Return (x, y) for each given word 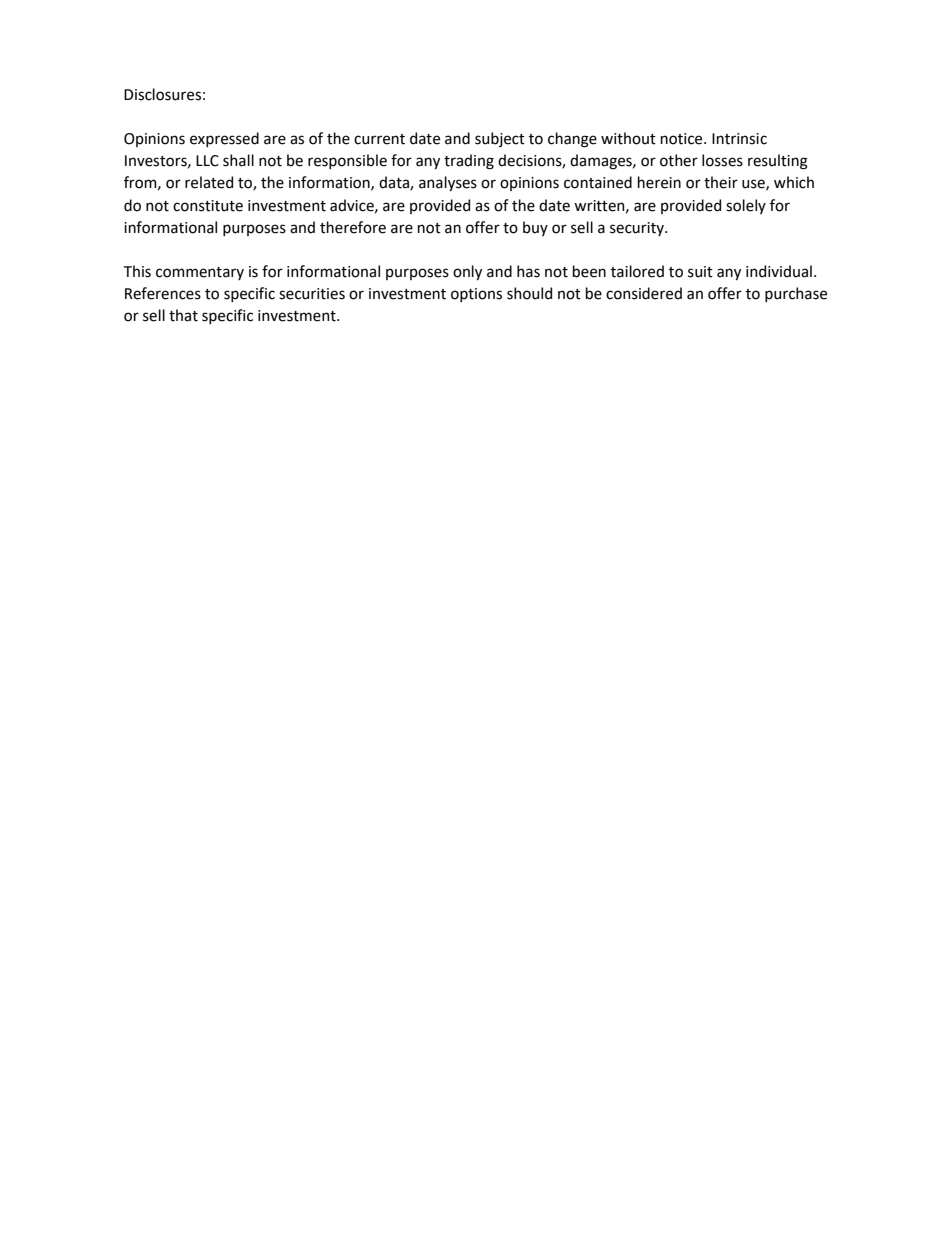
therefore (353, 227)
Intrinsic (739, 139)
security (638, 229)
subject (500, 139)
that (183, 315)
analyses (448, 183)
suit (700, 272)
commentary (200, 273)
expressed (224, 139)
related (209, 182)
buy (535, 228)
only (467, 272)
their (721, 182)
